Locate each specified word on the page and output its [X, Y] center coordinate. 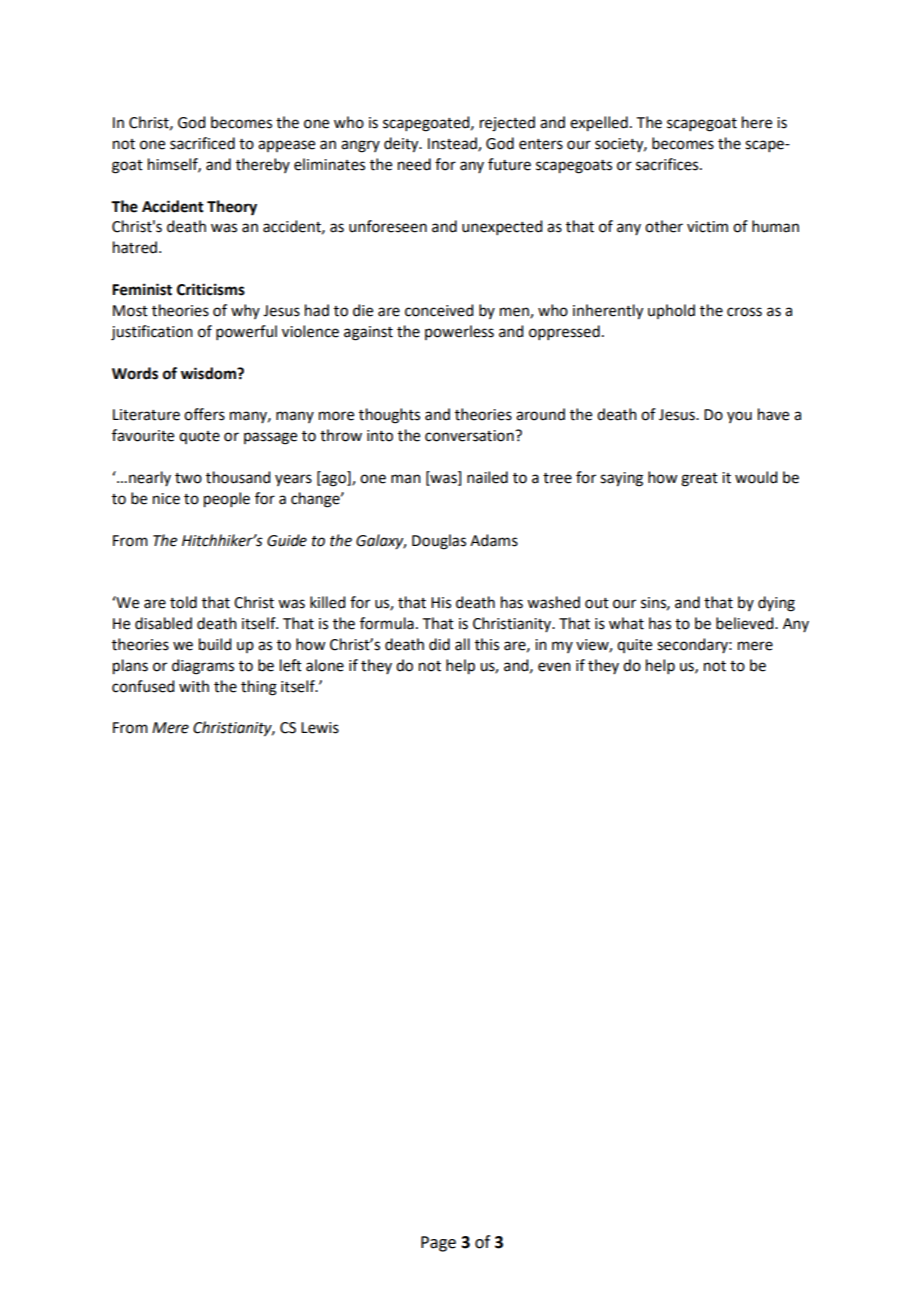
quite [634, 646]
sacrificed [202, 143]
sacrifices [668, 164]
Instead [453, 144]
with [194, 686]
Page [438, 1244]
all [462, 644]
